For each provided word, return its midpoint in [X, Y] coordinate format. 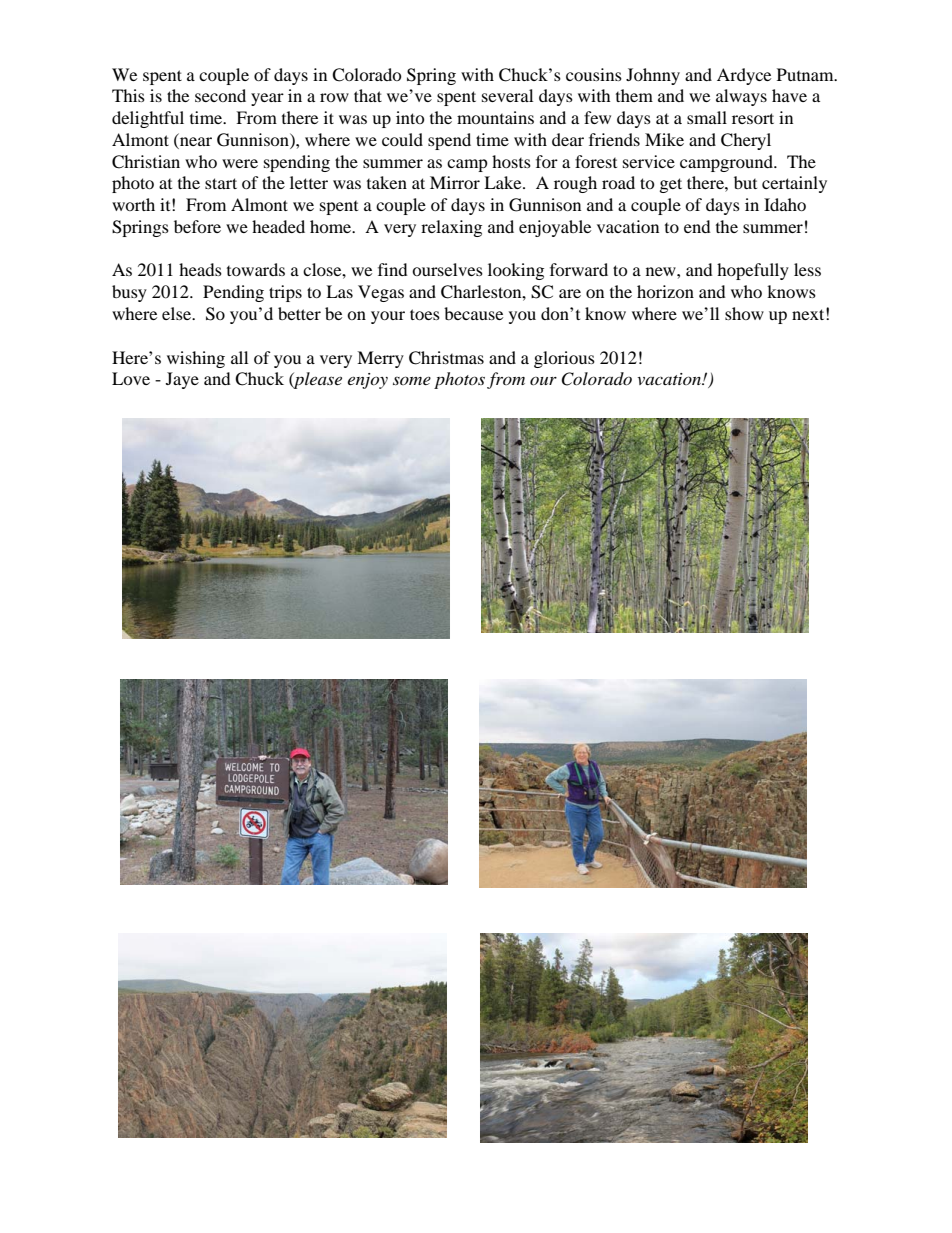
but [745, 182]
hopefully [753, 271]
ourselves [447, 269]
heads [200, 269]
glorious [564, 359]
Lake [504, 182]
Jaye [182, 380]
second [220, 95]
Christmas [446, 358]
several [507, 95]
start [221, 183]
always [741, 97]
